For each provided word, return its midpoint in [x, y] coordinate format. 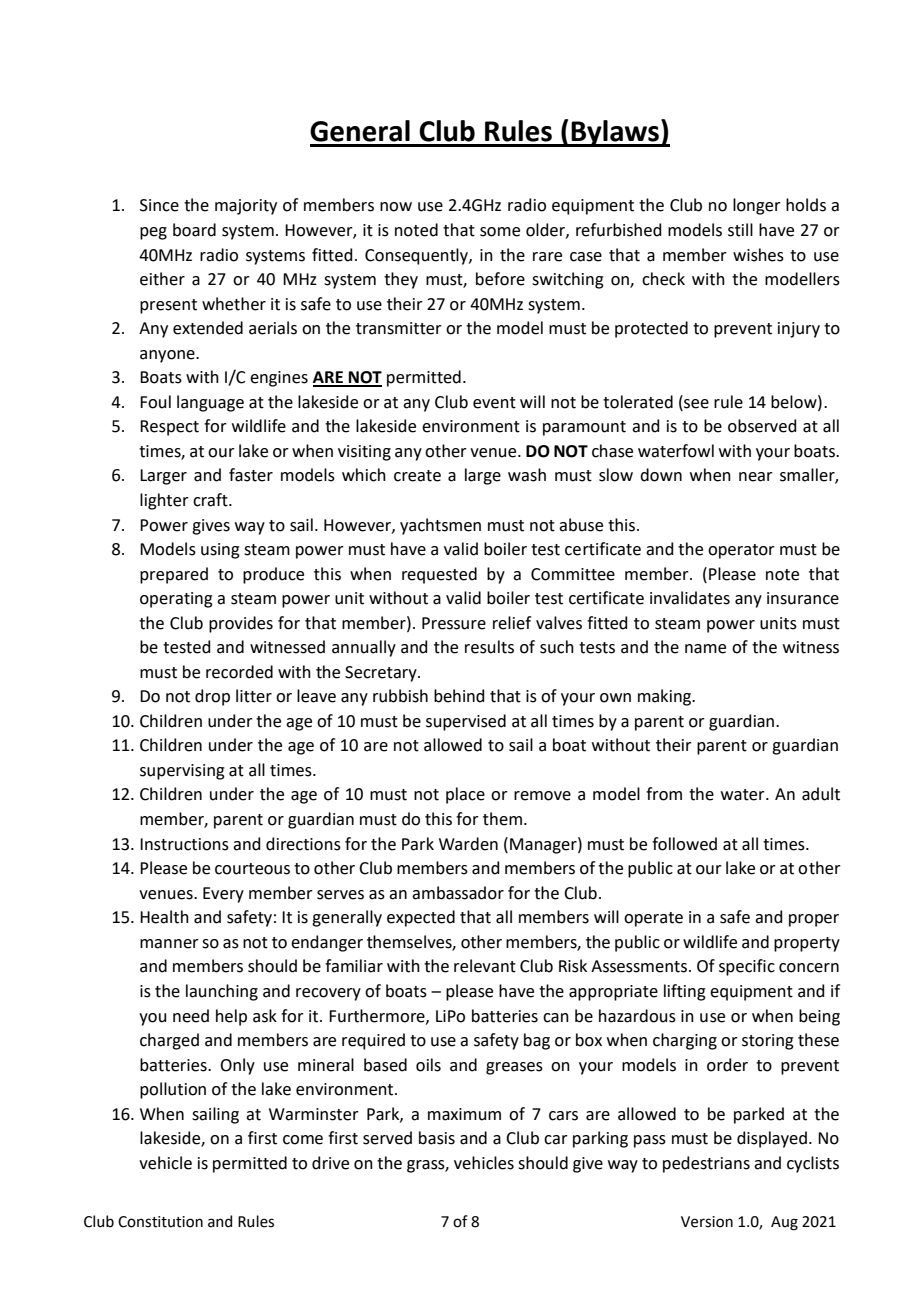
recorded [239, 672]
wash [527, 475]
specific [747, 967]
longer [757, 206]
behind [459, 696]
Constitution [160, 1222]
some [500, 232]
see [695, 402]
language [210, 403]
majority [246, 207]
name [705, 649]
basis [437, 1138]
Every [223, 895]
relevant [485, 966]
